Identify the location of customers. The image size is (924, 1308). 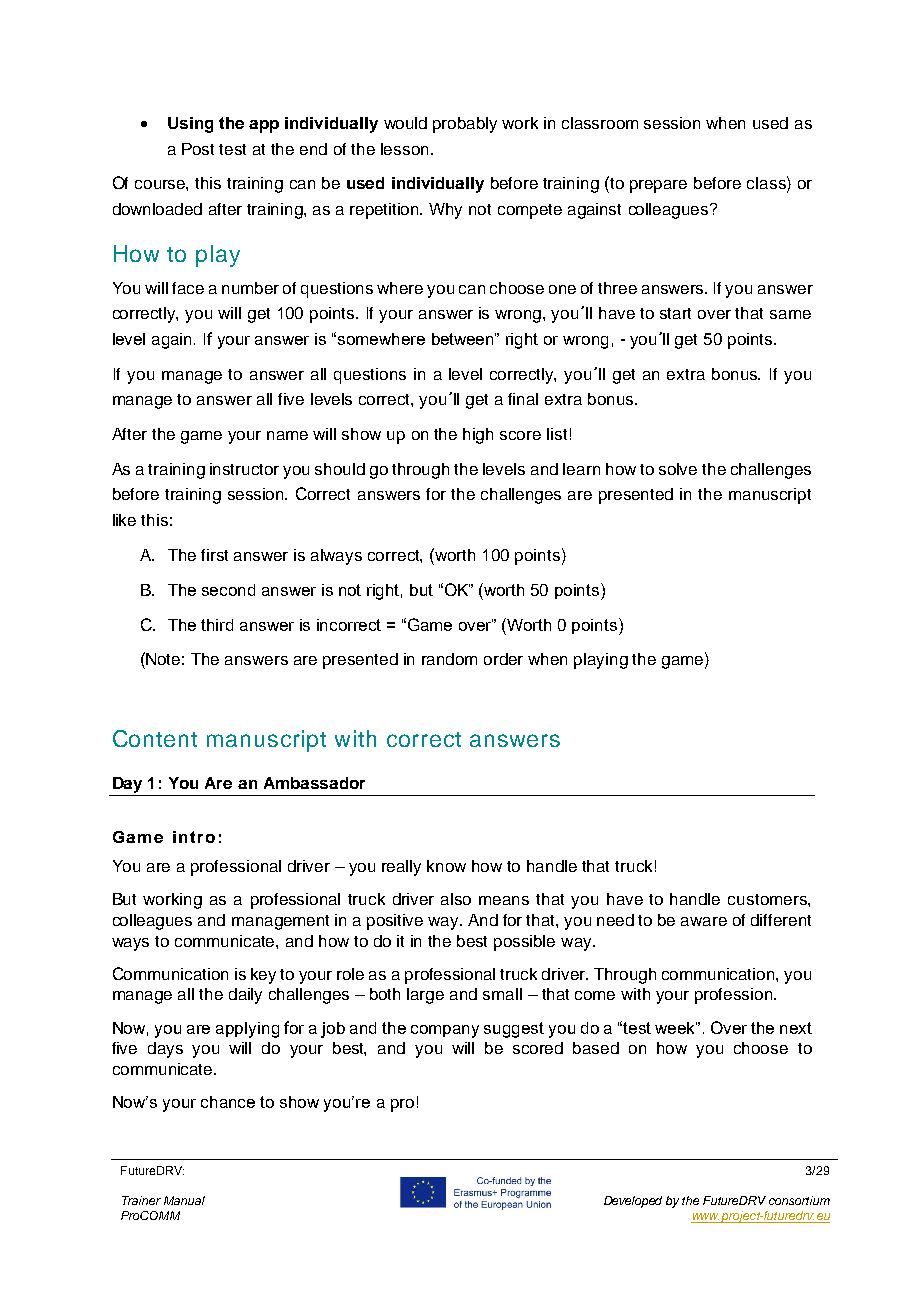
(768, 899).
